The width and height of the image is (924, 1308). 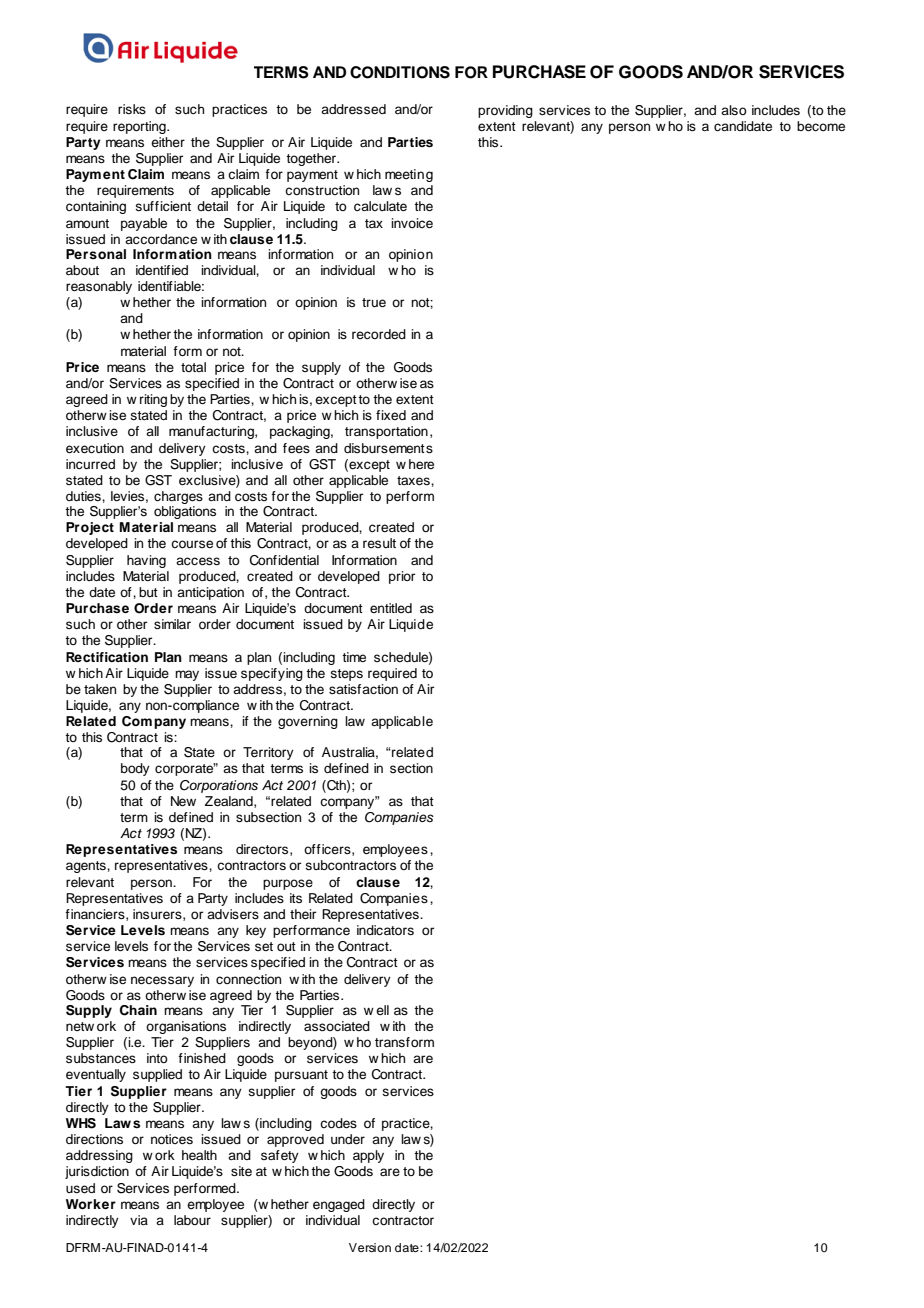 What do you see at coordinates (385, 930) in the image?
I see `indicators` at bounding box center [385, 930].
